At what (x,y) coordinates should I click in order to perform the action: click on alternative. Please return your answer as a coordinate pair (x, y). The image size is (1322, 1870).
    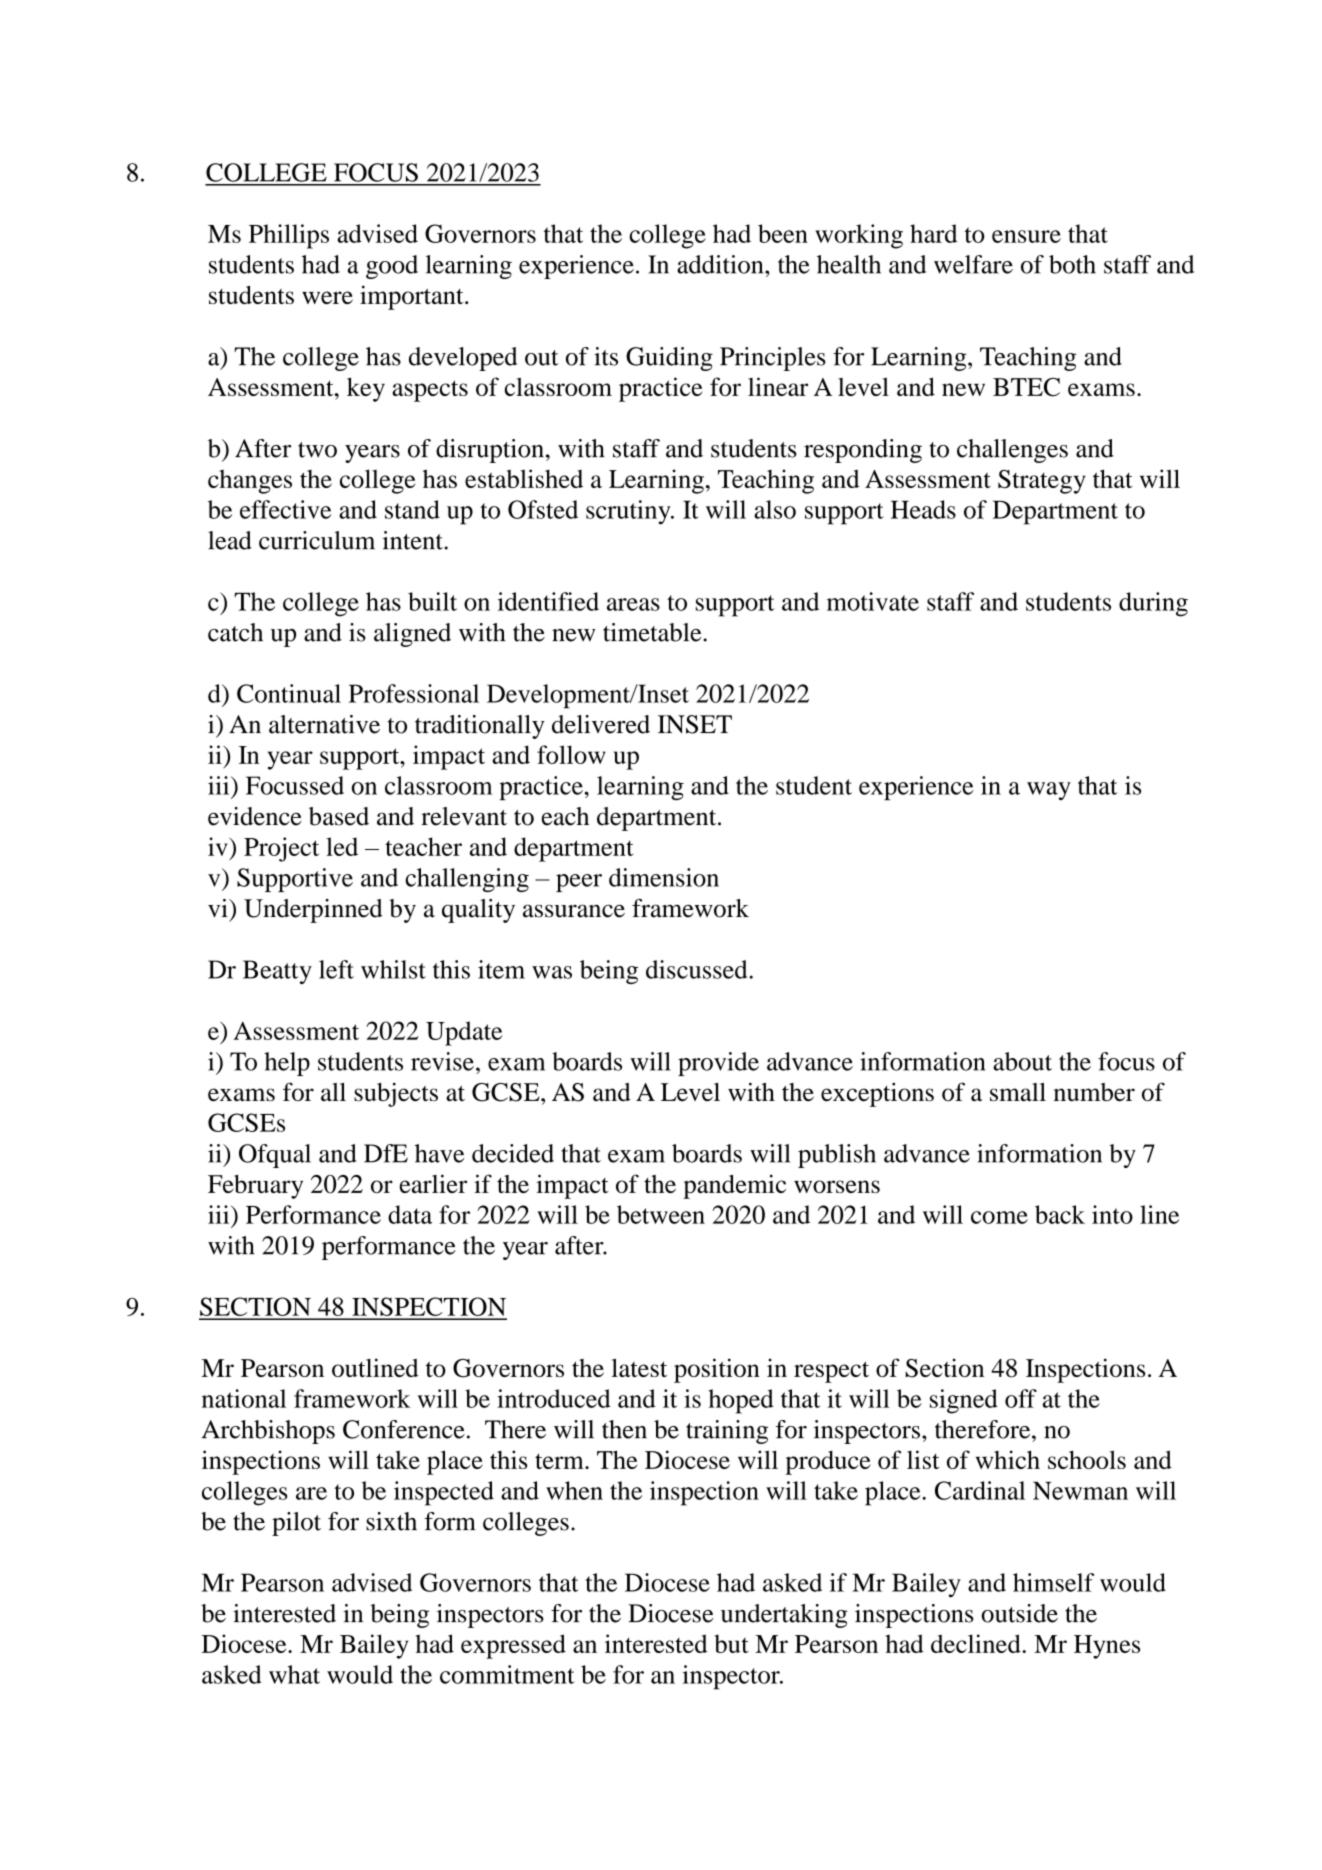
    Looking at the image, I should click on (324, 724).
